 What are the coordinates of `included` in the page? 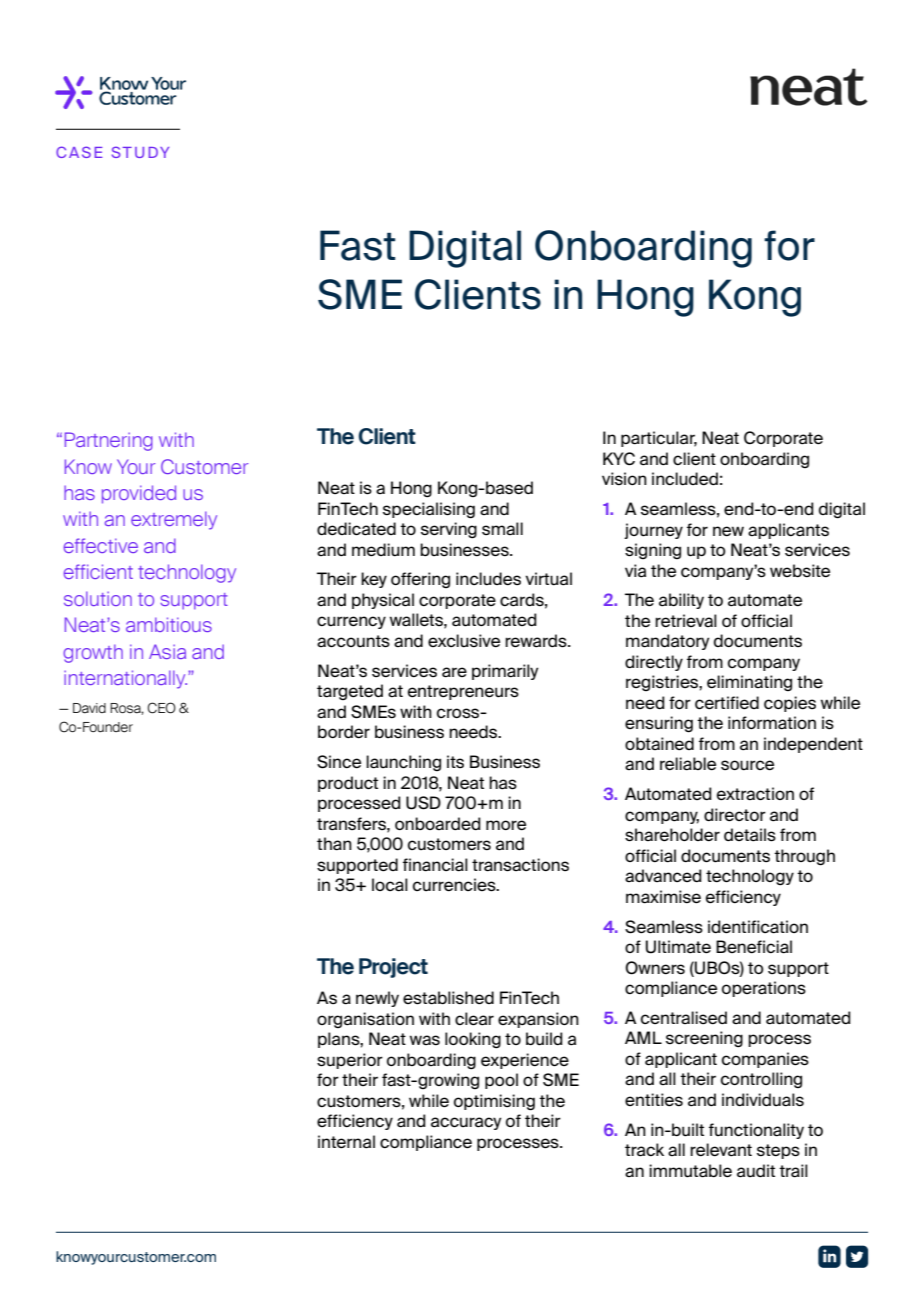 It's located at (685, 479).
